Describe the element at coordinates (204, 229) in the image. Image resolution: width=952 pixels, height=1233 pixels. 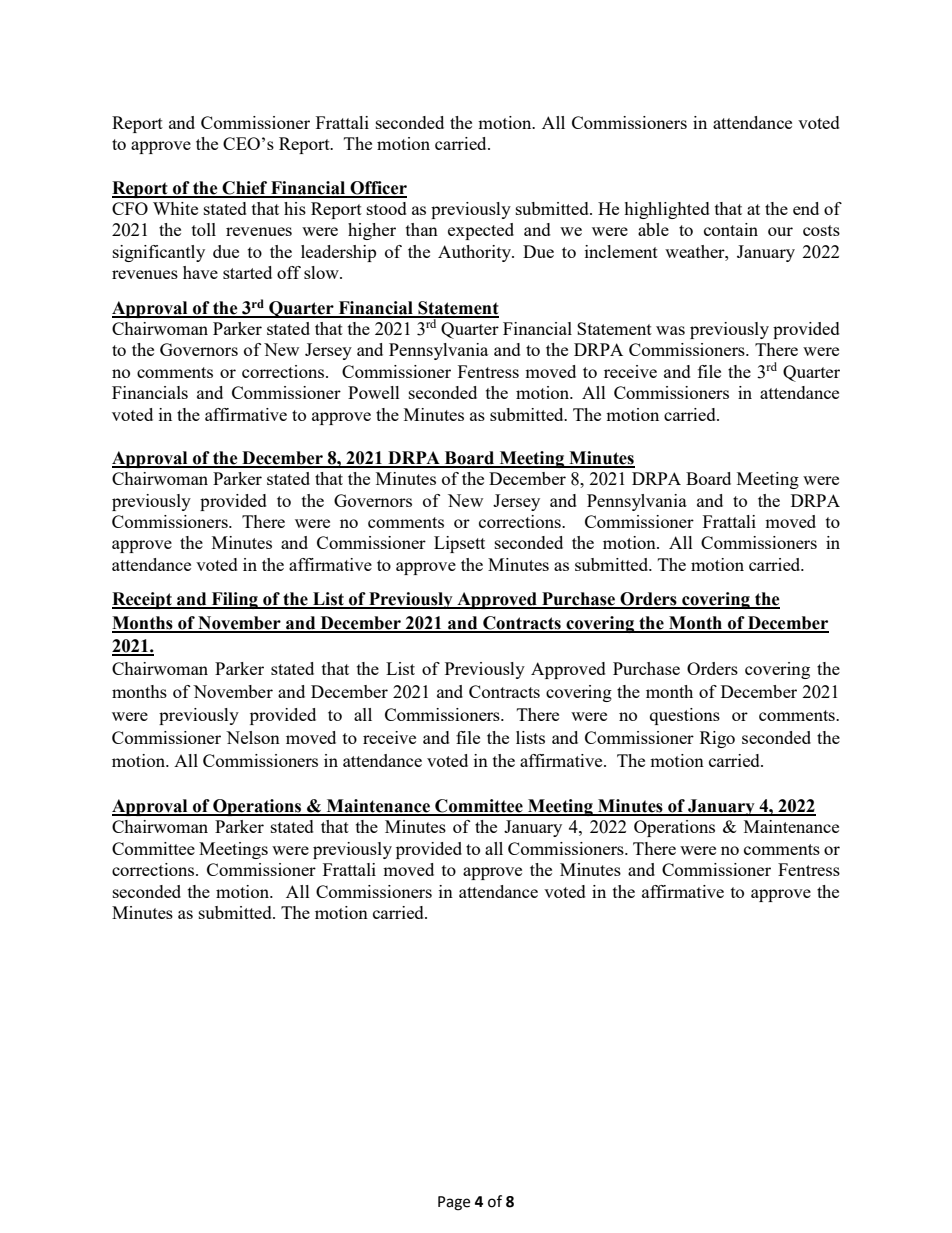
I see `toll` at that location.
